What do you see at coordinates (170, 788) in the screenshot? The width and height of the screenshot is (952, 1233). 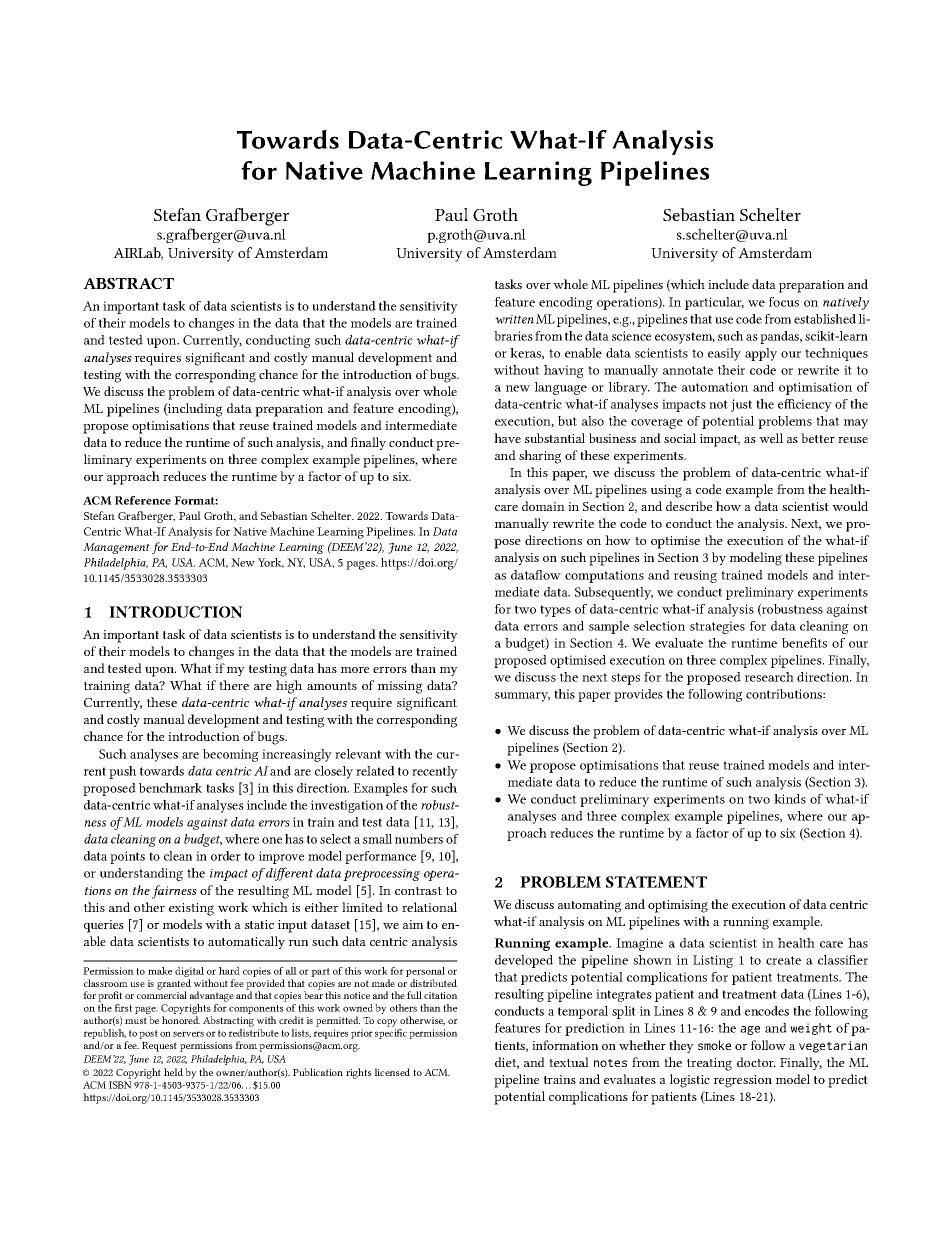 I see `benchmark` at bounding box center [170, 788].
